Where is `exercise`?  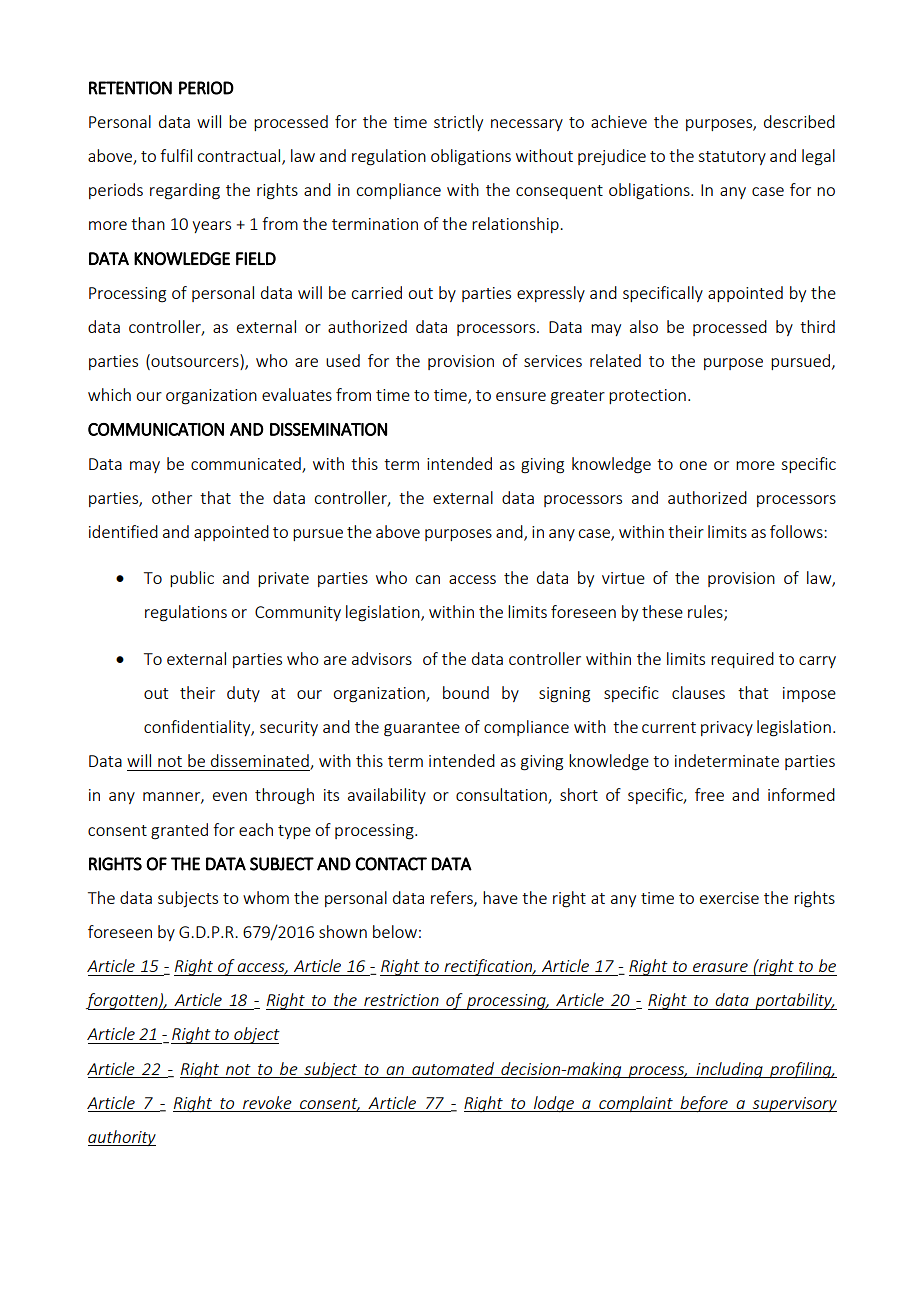 exercise is located at coordinates (729, 898).
